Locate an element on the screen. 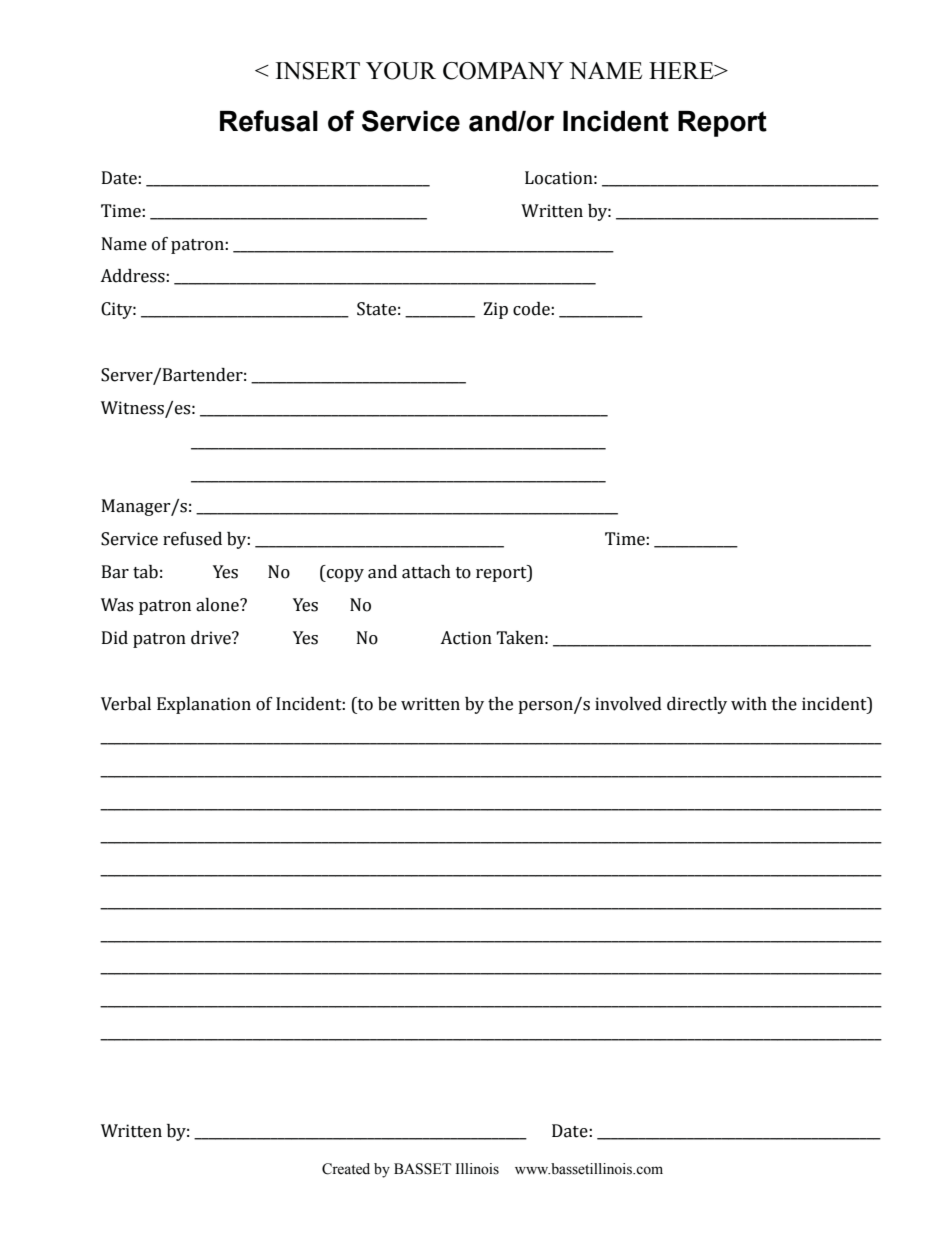 This screenshot has height=1233, width=952. Action is located at coordinates (466, 638).
